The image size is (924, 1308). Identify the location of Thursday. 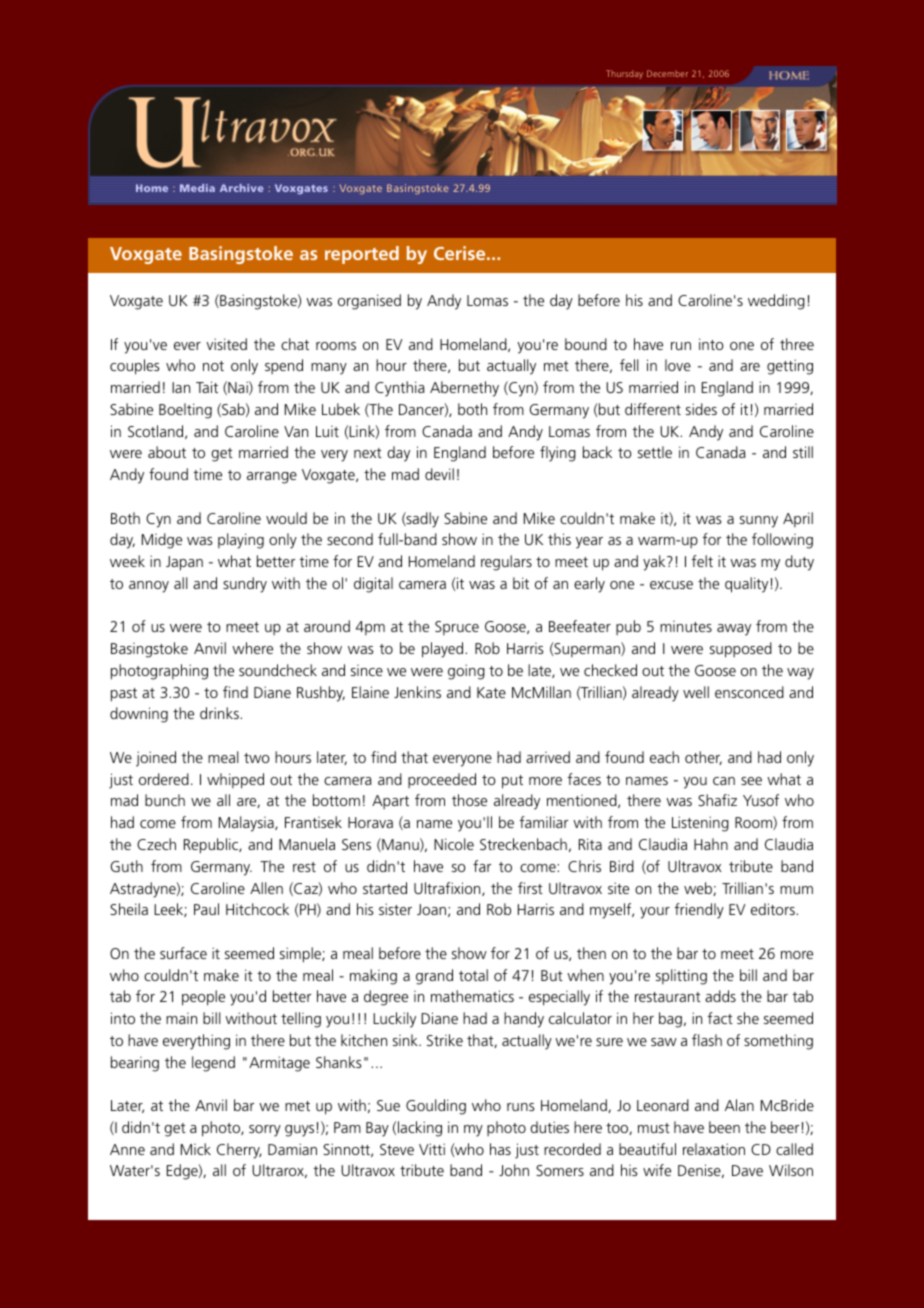
(624, 74).
